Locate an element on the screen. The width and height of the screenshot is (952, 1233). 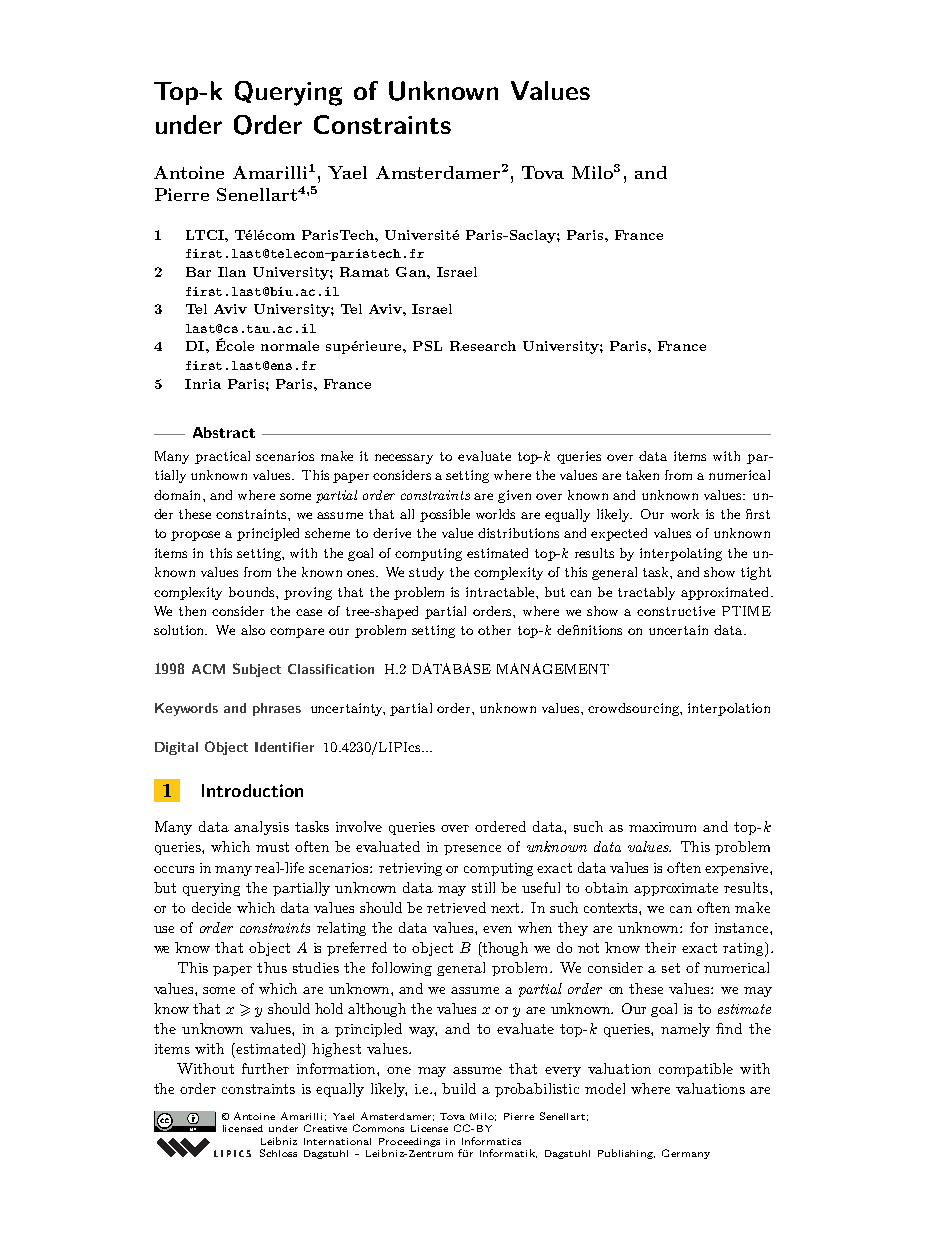
Publishing is located at coordinates (626, 1154).
